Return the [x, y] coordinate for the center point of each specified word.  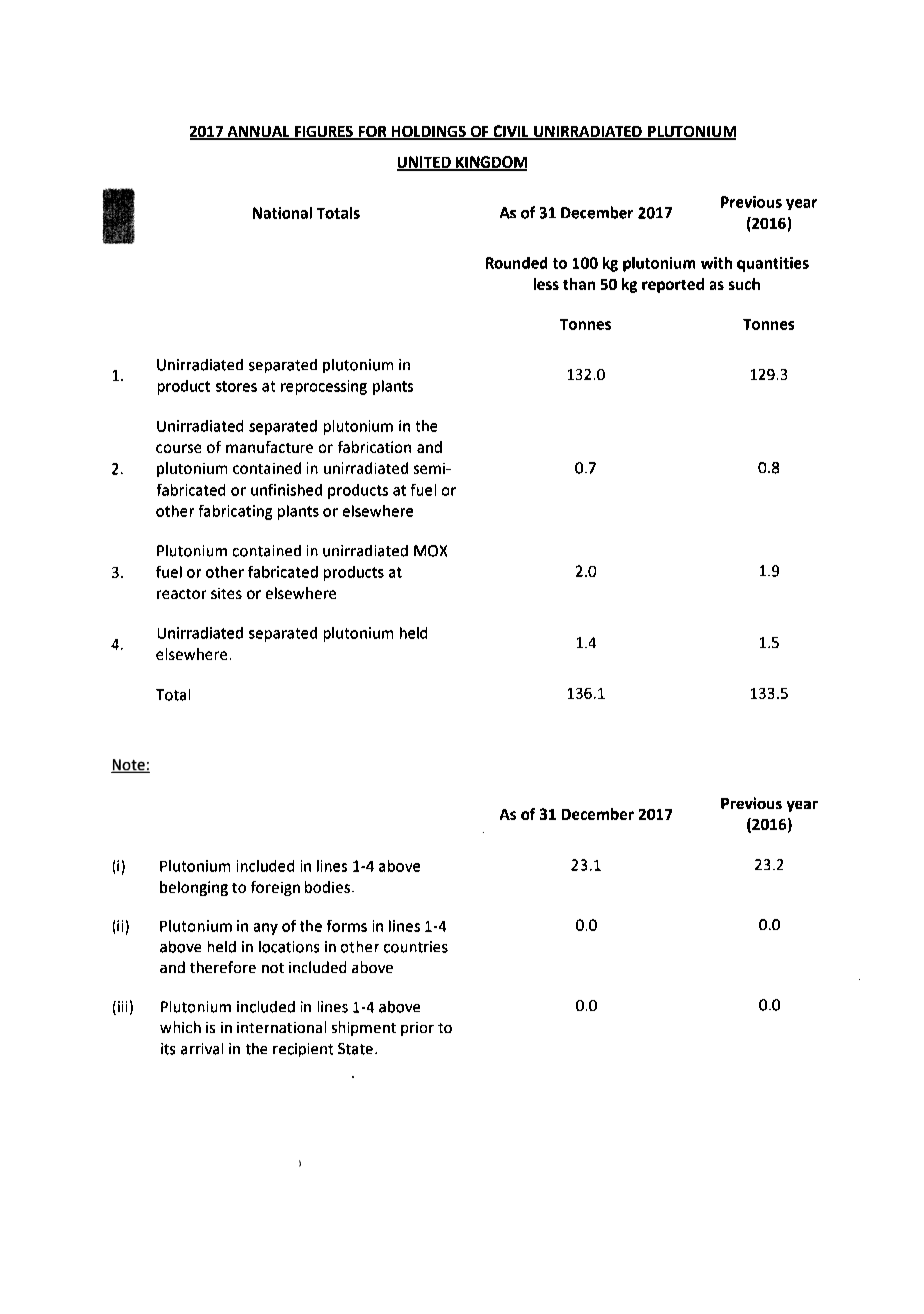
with [716, 263]
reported [673, 285]
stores [236, 386]
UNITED [425, 163]
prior [417, 1029]
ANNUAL [258, 133]
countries [416, 947]
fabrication [374, 447]
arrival [202, 1049]
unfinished [286, 490]
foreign [275, 888]
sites [226, 593]
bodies [329, 887]
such [744, 284]
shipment [364, 1028]
